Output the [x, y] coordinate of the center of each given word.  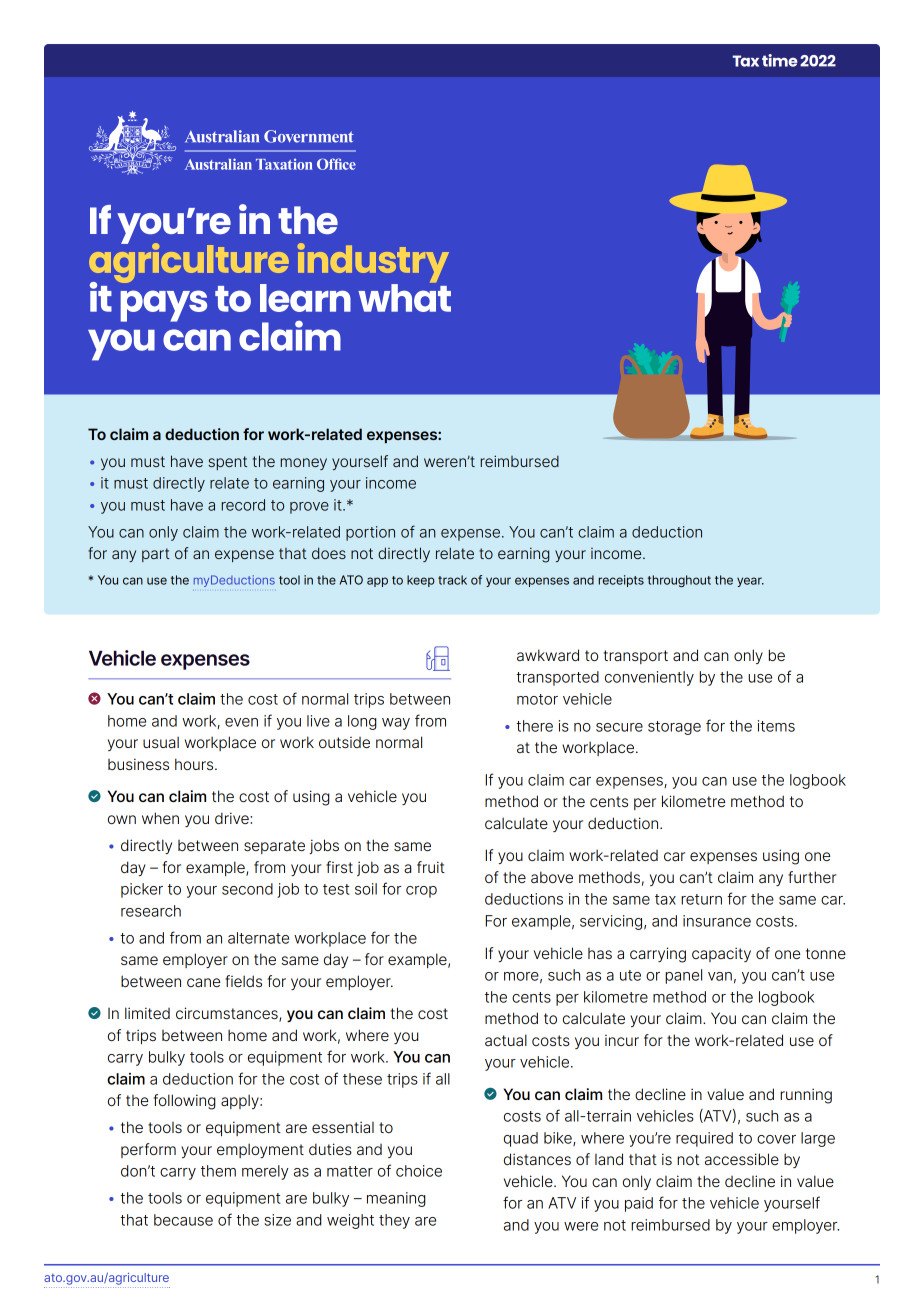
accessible [742, 1159]
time [780, 60]
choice [419, 1171]
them [218, 1171]
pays [163, 306]
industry [373, 264]
